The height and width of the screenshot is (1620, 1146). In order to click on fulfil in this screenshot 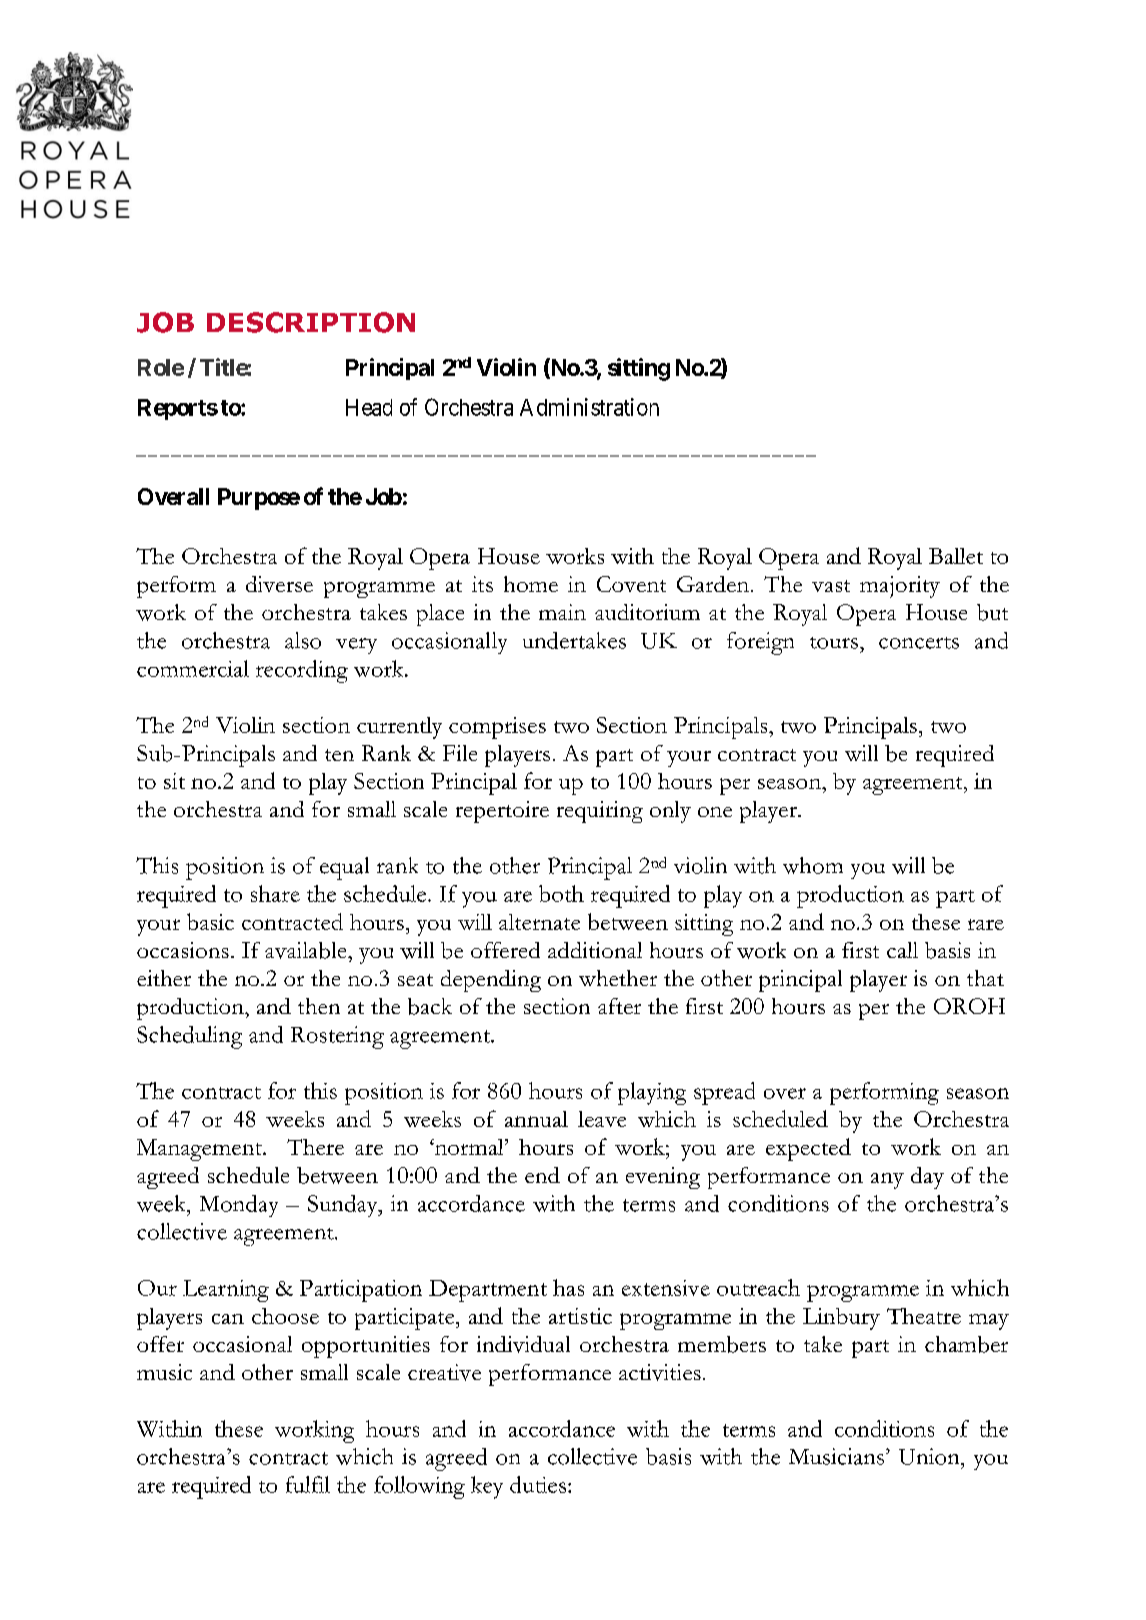, I will do `click(308, 1484)`.
